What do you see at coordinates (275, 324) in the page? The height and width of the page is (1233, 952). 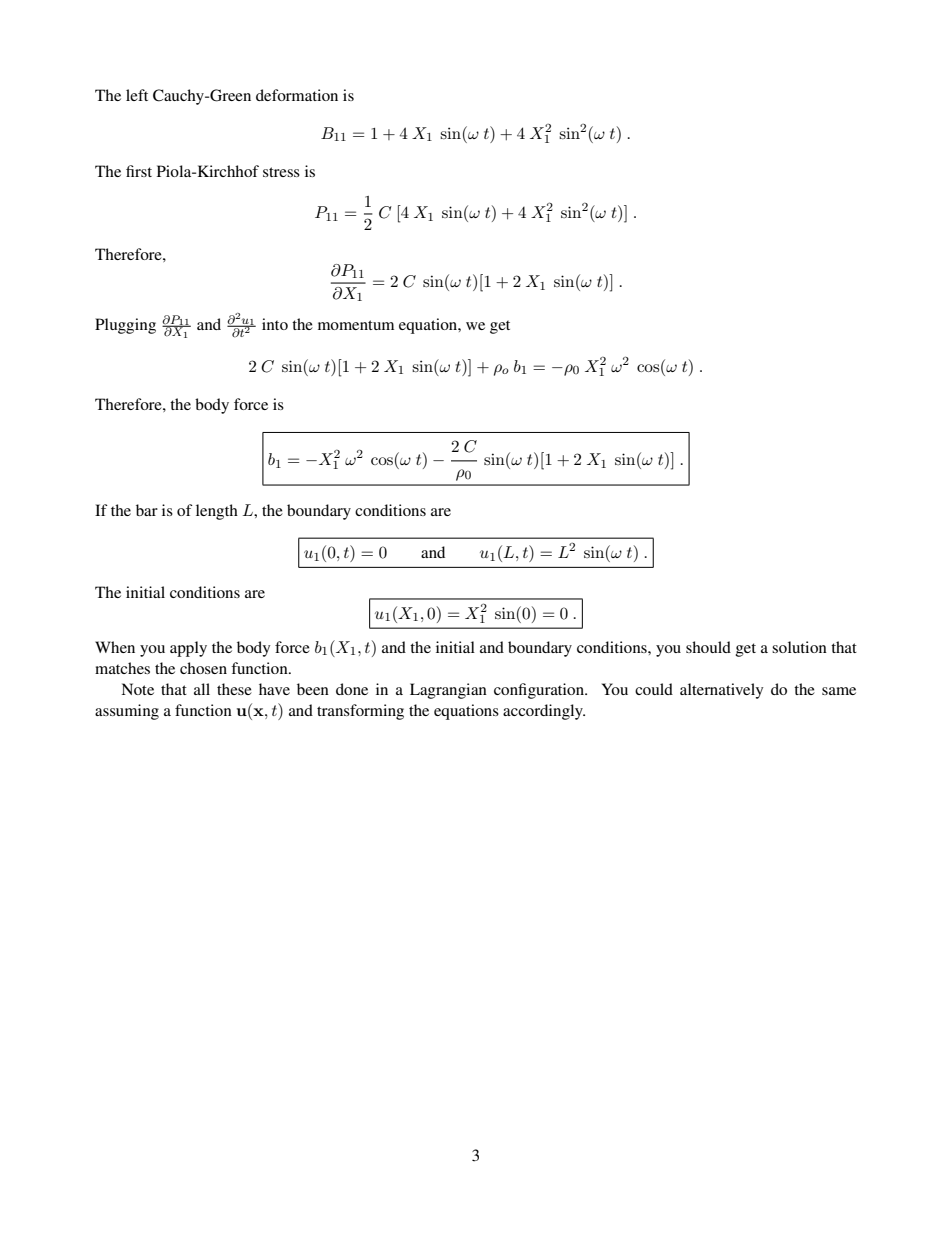 I see `into` at bounding box center [275, 324].
